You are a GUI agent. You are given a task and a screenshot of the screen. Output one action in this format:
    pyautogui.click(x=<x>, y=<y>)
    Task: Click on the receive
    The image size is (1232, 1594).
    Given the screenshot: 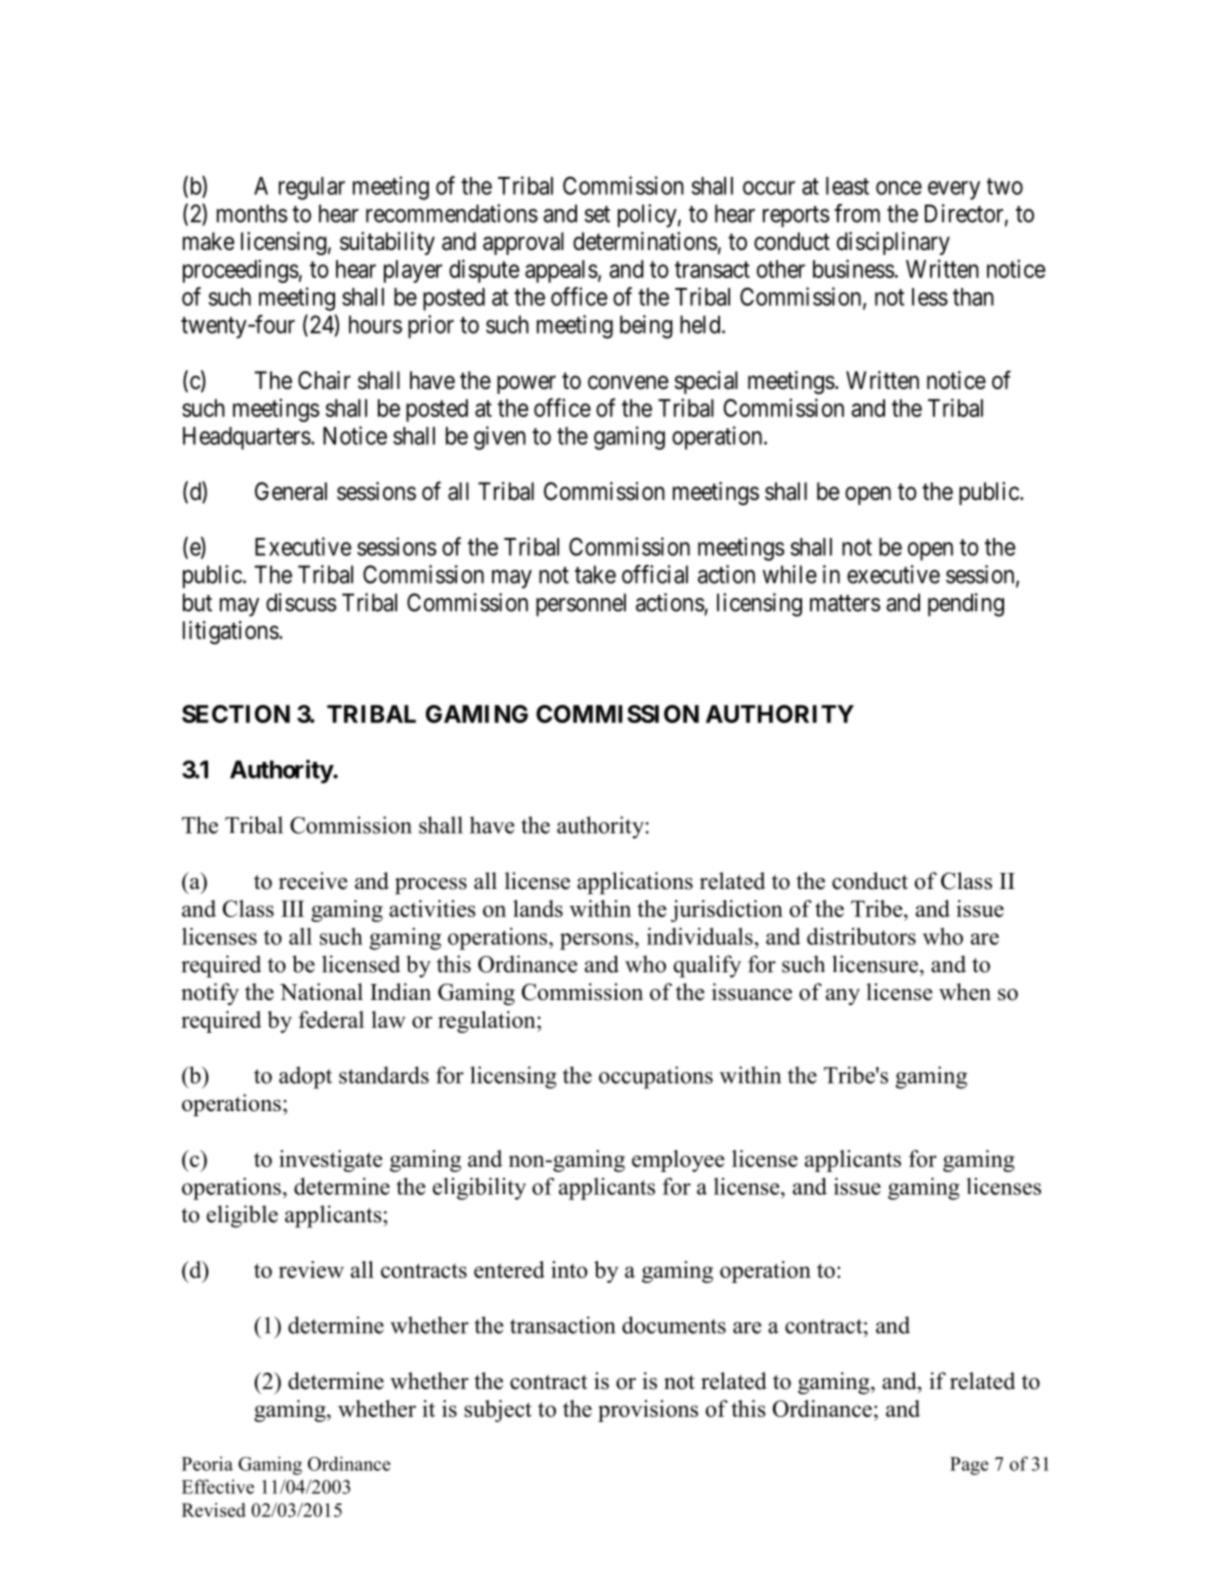 What is the action you would take?
    pyautogui.click(x=313, y=881)
